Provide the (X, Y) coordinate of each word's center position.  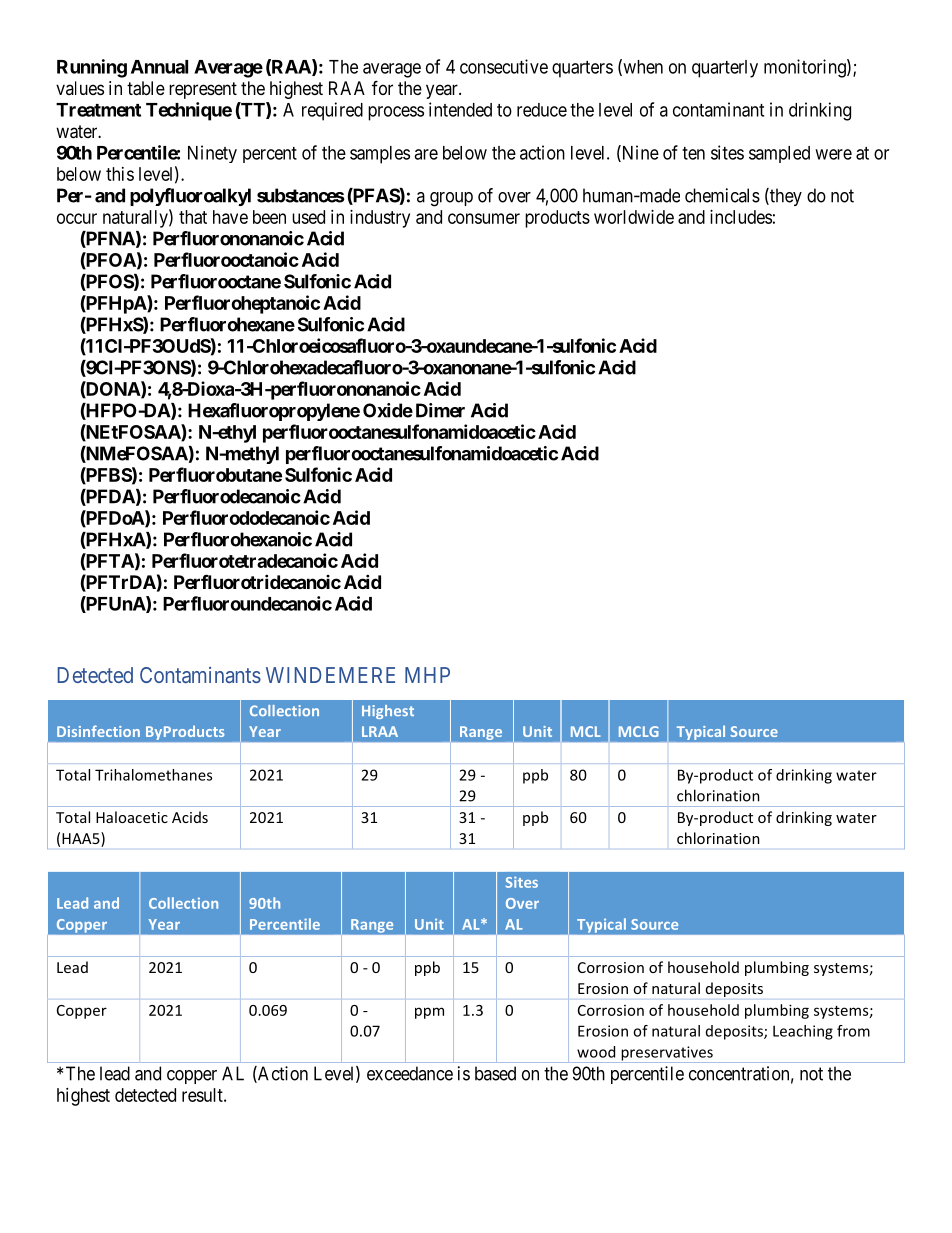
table (146, 88)
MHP (427, 675)
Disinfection (98, 731)
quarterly (725, 69)
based (495, 1073)
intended (460, 109)
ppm (429, 1013)
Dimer (440, 410)
